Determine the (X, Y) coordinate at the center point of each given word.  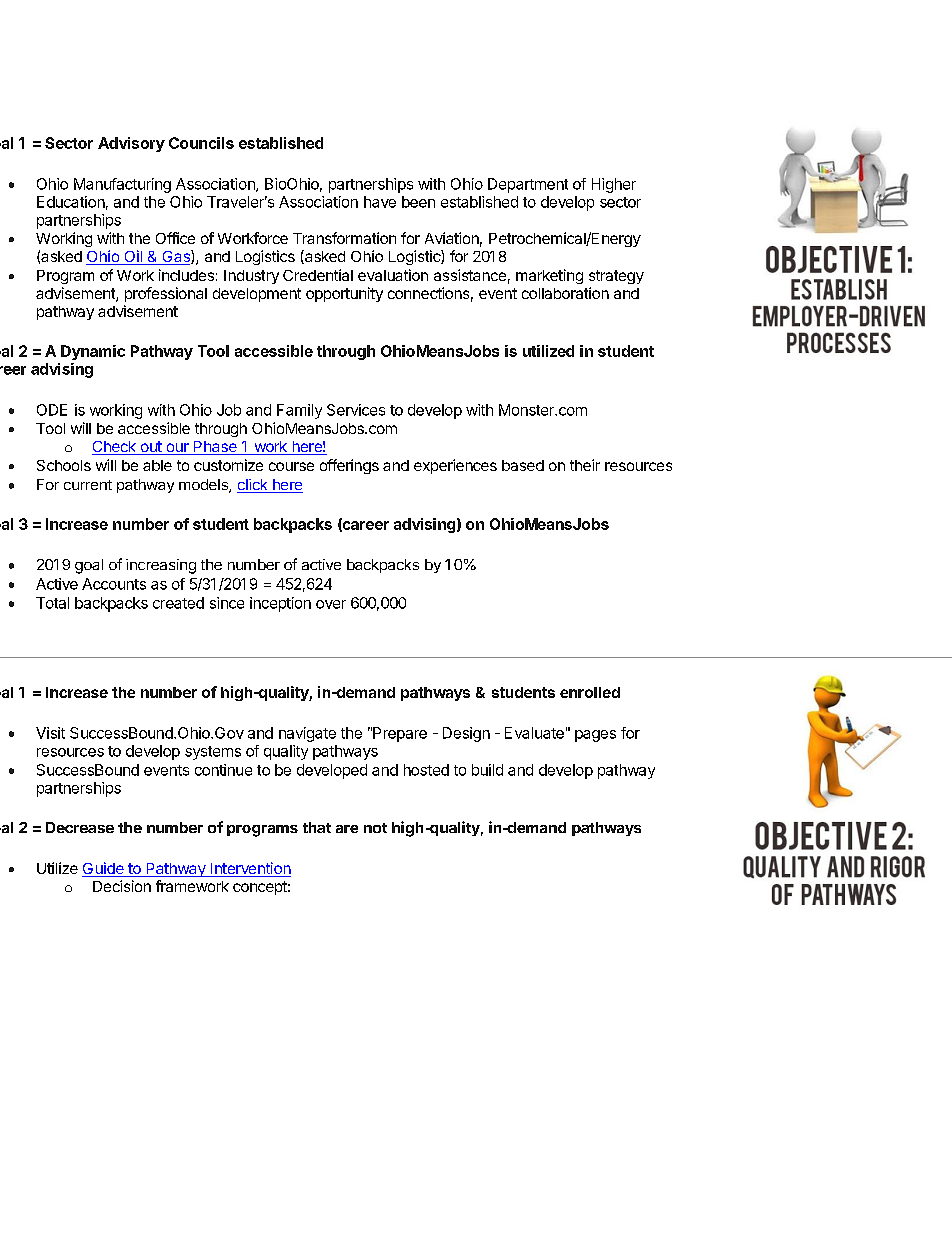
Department (528, 185)
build (487, 770)
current (88, 485)
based (523, 465)
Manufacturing (122, 185)
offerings (349, 466)
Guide (104, 869)
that (317, 827)
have (380, 202)
